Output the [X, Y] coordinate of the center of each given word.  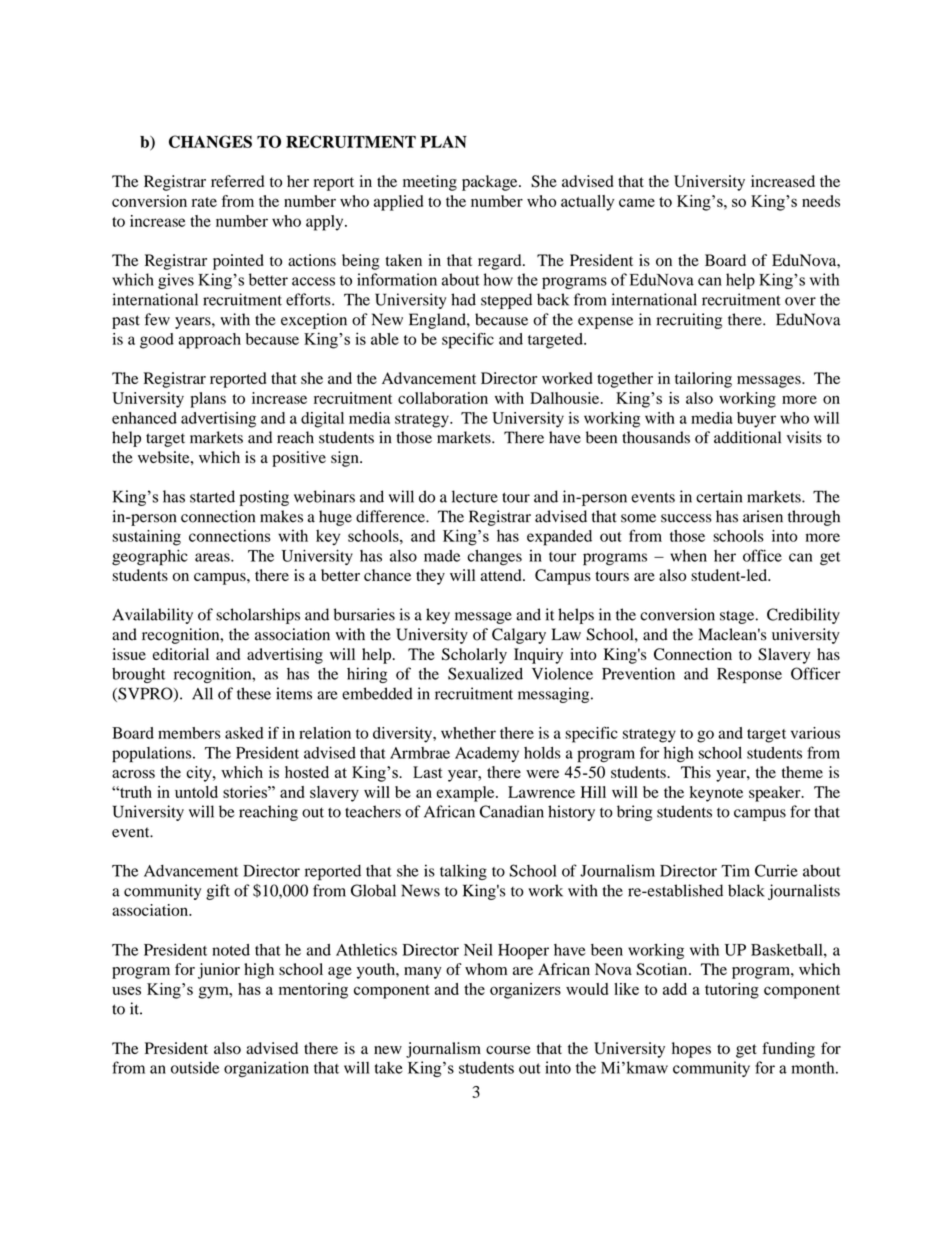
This [696, 772]
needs [821, 201]
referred [237, 181]
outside [195, 1068]
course [508, 1050]
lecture [475, 496]
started [212, 496]
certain [719, 496]
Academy [487, 754]
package [491, 183]
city [200, 774]
